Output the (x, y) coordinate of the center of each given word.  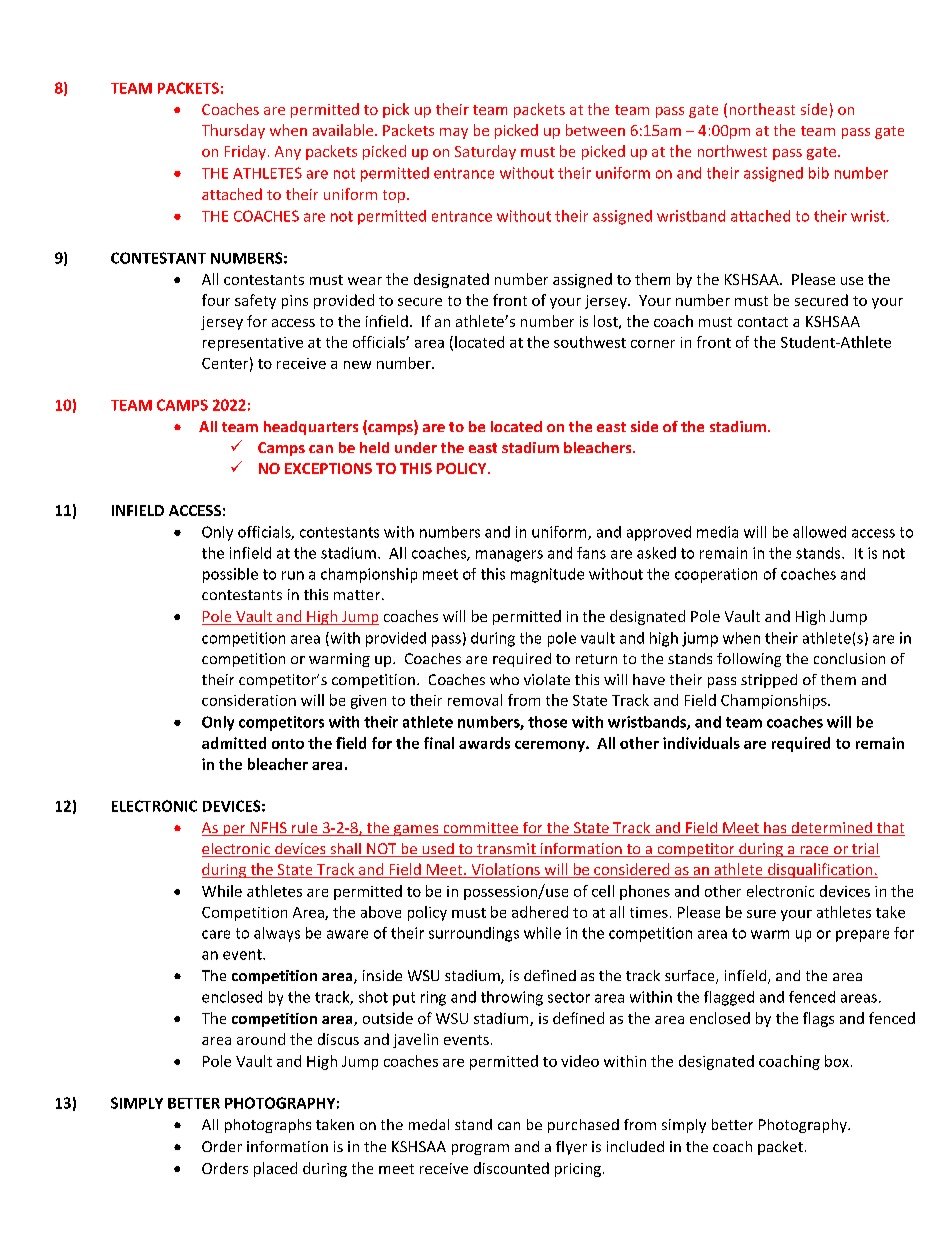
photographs (268, 1126)
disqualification (820, 870)
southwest (590, 342)
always (277, 934)
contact (763, 322)
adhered (540, 912)
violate (547, 679)
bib (819, 173)
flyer (571, 1148)
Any (288, 153)
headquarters (311, 428)
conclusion (849, 658)
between (595, 130)
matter (358, 595)
